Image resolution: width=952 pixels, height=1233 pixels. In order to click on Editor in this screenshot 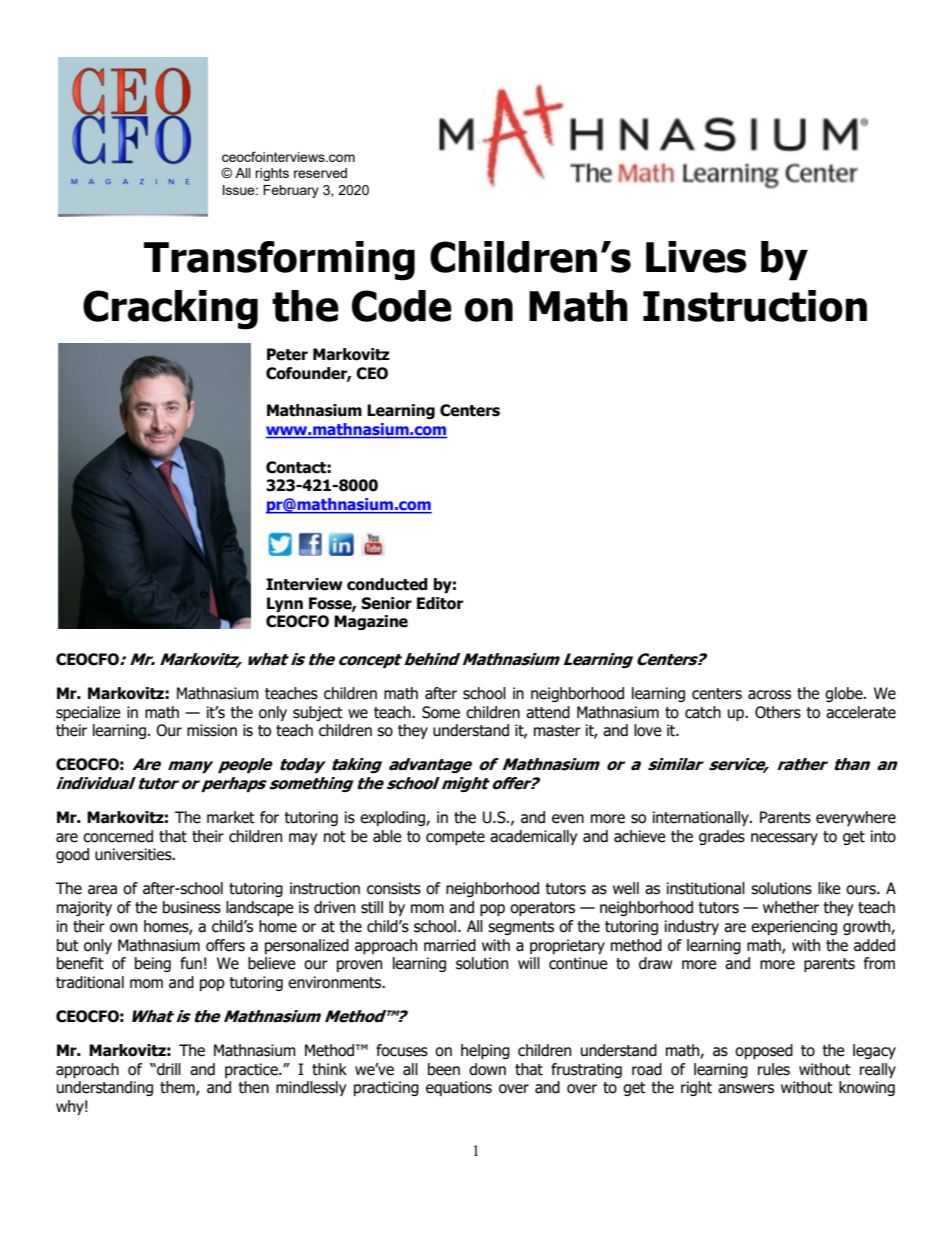, I will do `click(440, 603)`.
